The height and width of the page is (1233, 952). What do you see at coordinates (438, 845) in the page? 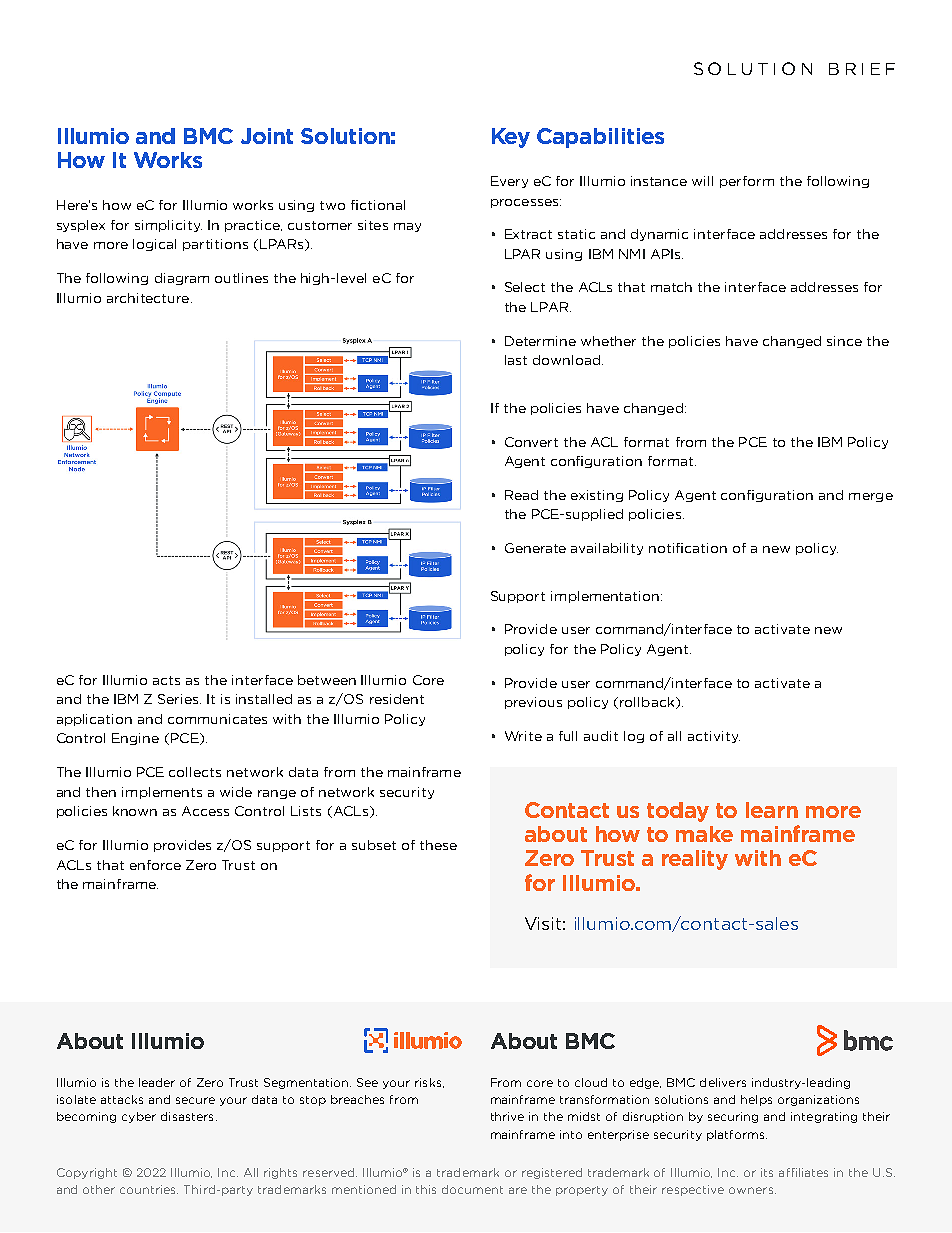
I see `these` at bounding box center [438, 845].
